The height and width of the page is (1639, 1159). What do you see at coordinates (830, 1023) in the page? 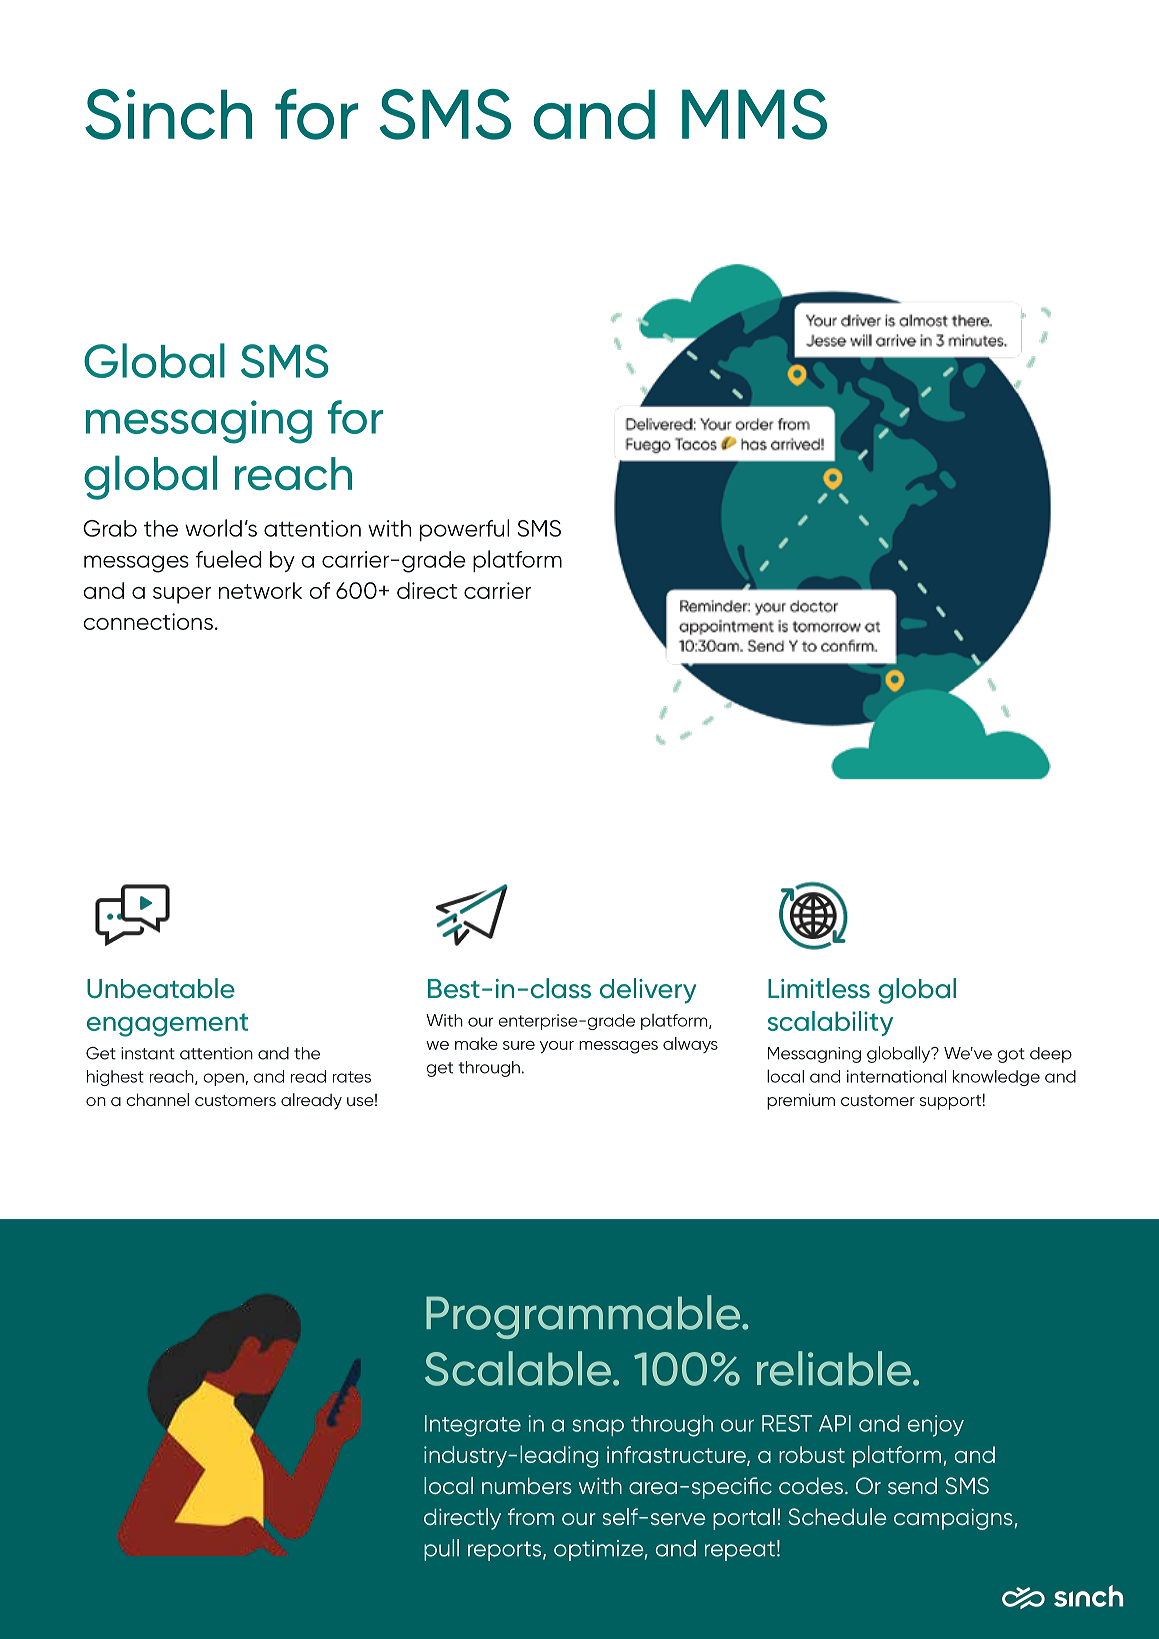
I see `scalability` at bounding box center [830, 1023].
